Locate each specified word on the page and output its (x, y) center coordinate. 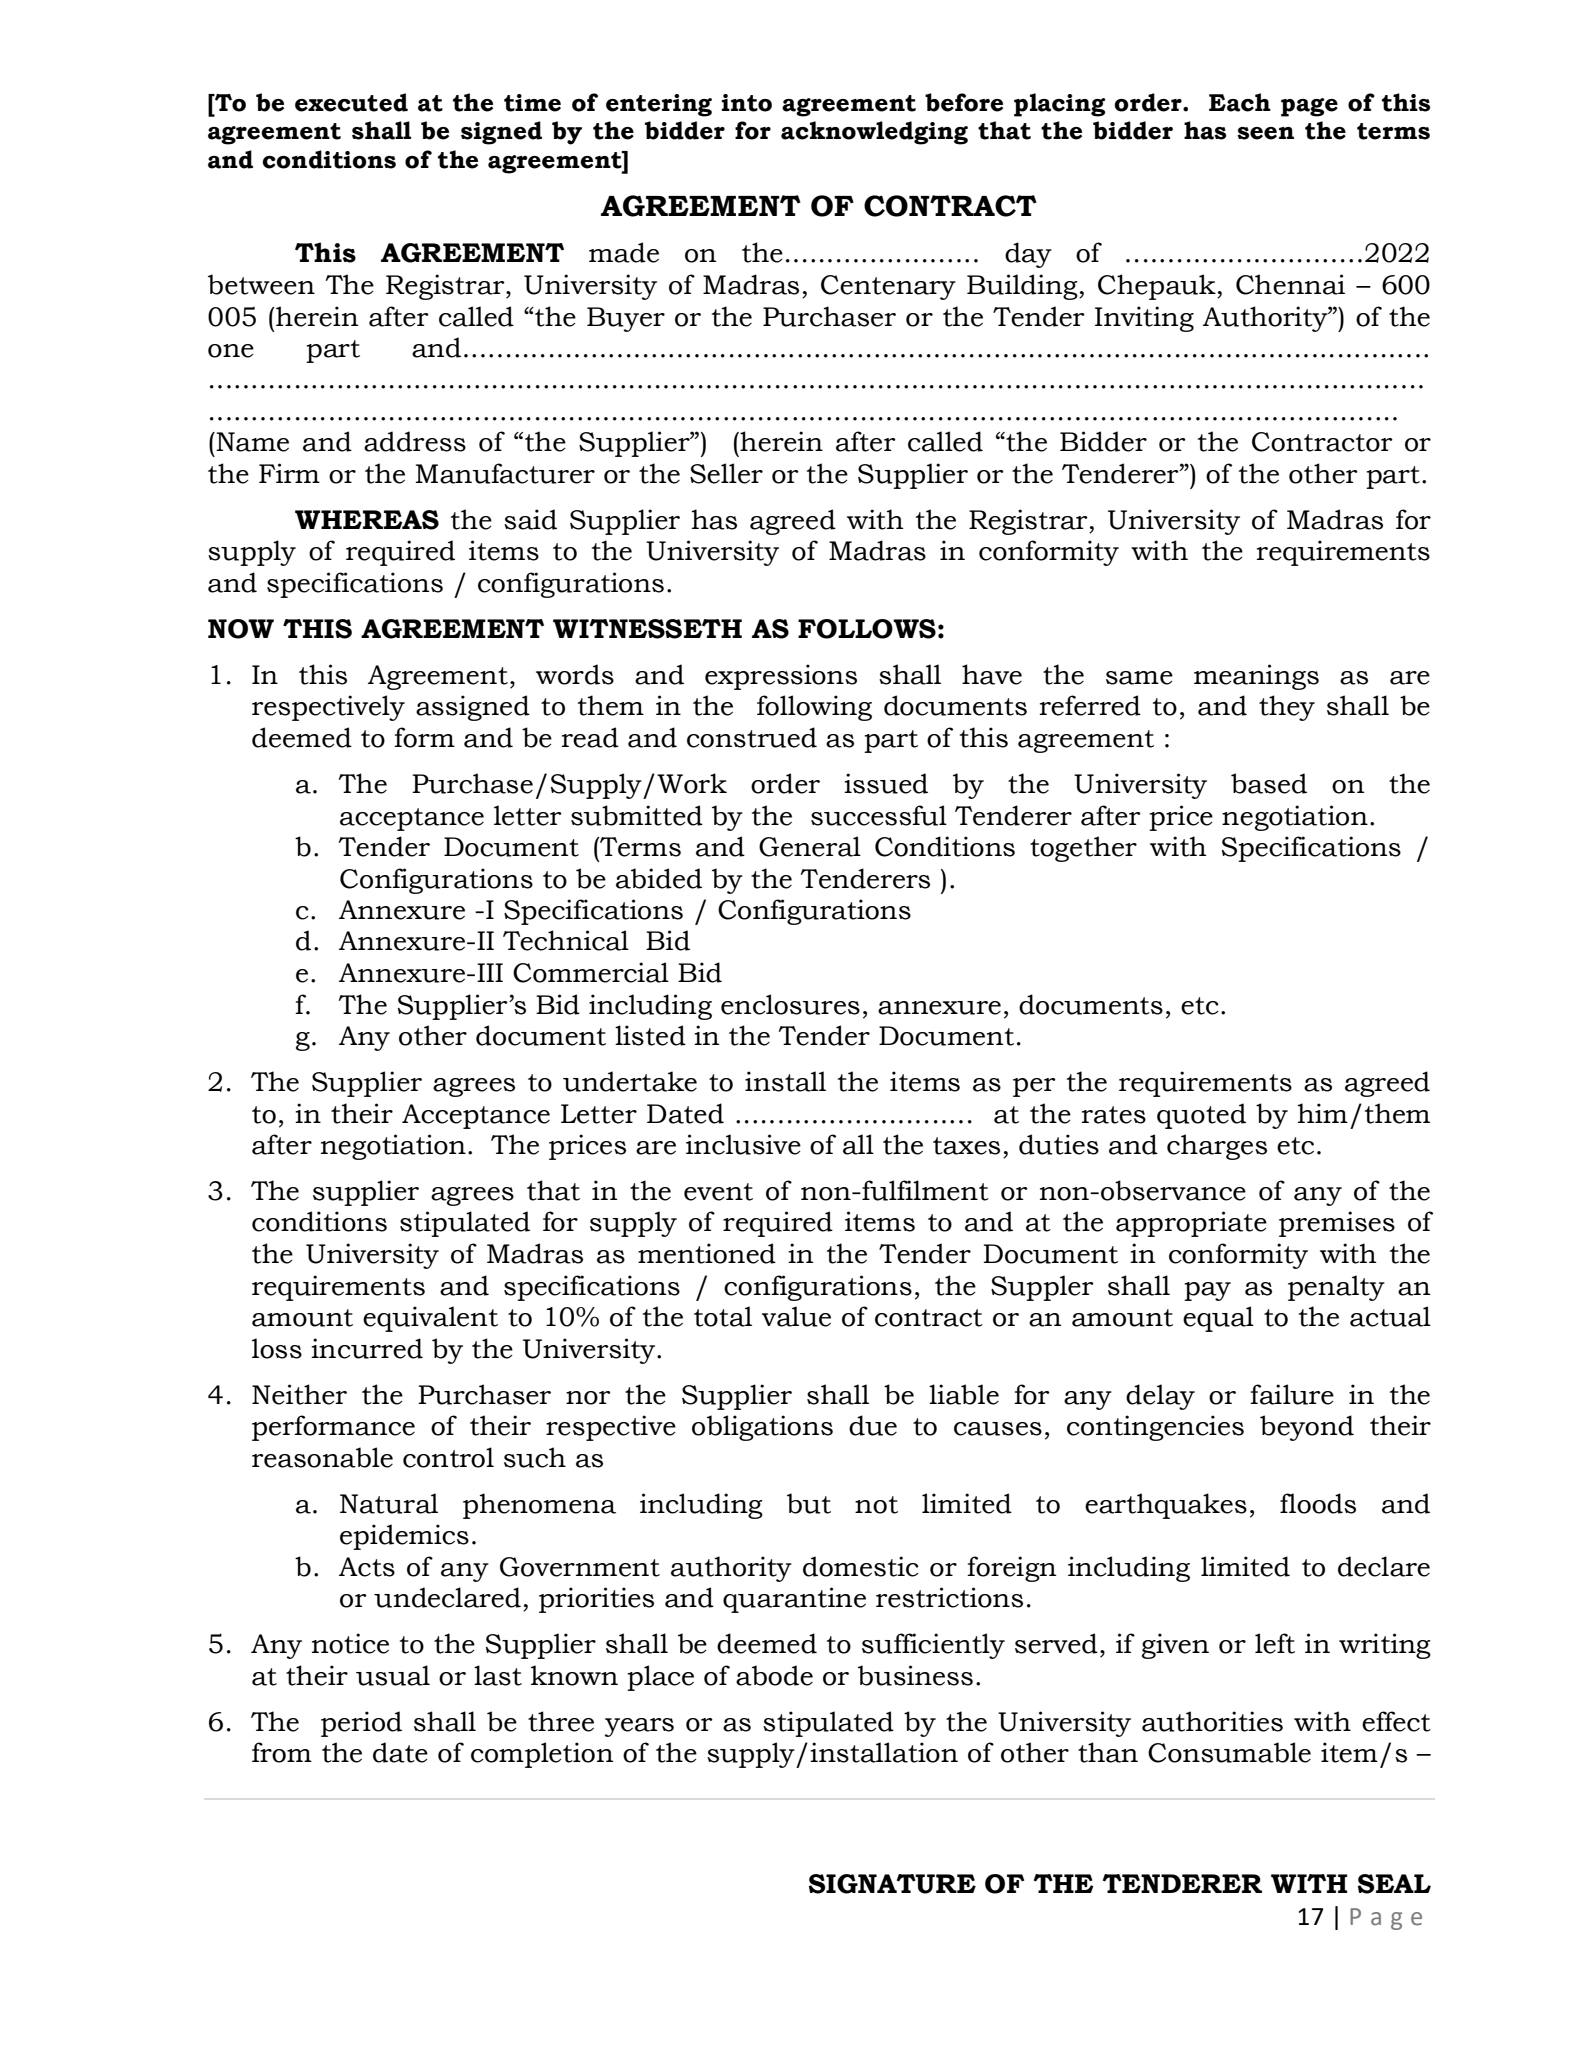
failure (1292, 1394)
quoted (1201, 1116)
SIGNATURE (892, 1884)
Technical (566, 940)
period (361, 1724)
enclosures (790, 1004)
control (448, 1457)
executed (351, 102)
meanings (1256, 677)
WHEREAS (367, 520)
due (873, 1425)
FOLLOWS (867, 629)
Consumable (1229, 1752)
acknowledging (874, 133)
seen (1265, 133)
